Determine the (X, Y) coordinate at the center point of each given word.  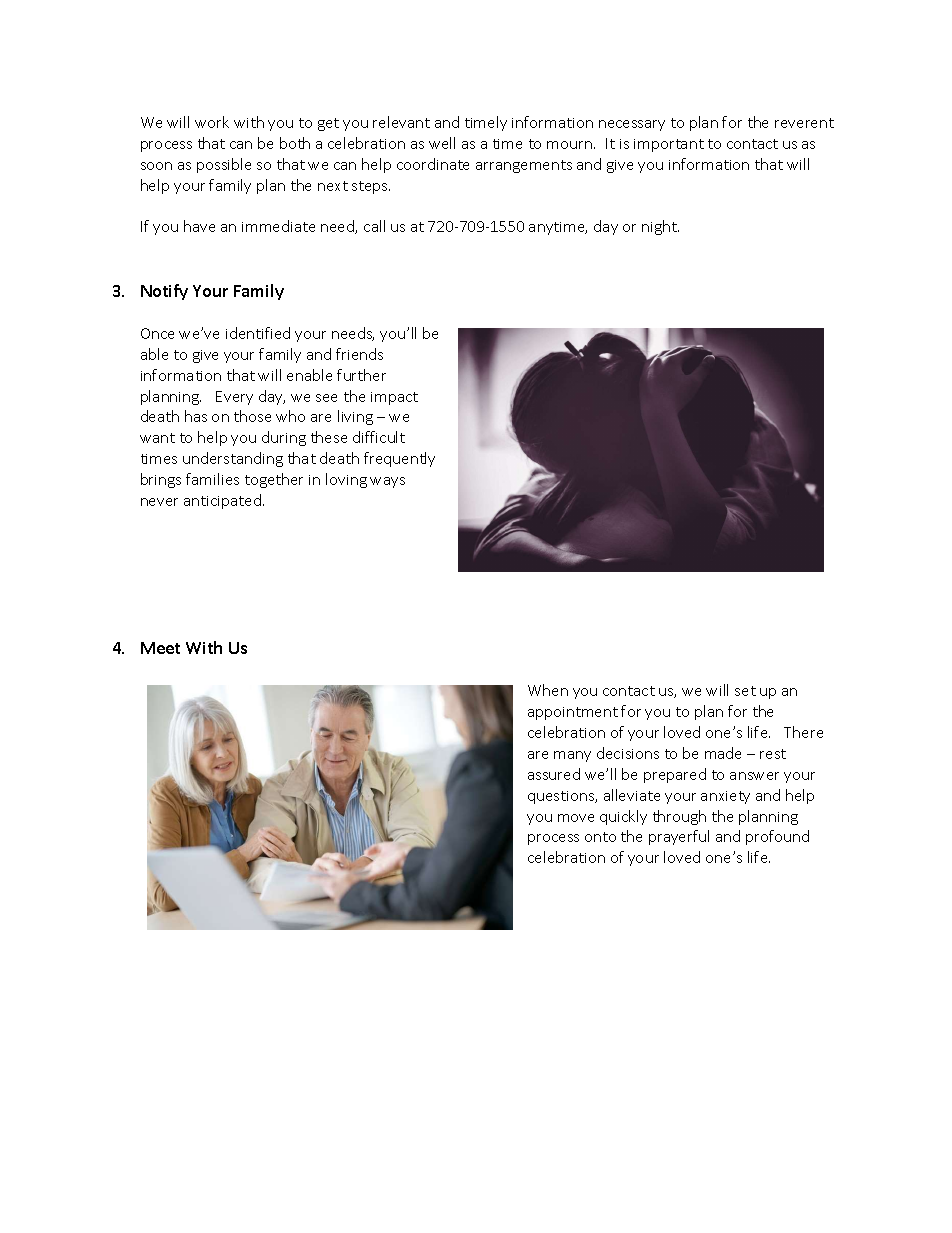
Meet (160, 648)
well (442, 143)
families (212, 479)
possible (224, 165)
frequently (399, 459)
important (669, 145)
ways (387, 482)
